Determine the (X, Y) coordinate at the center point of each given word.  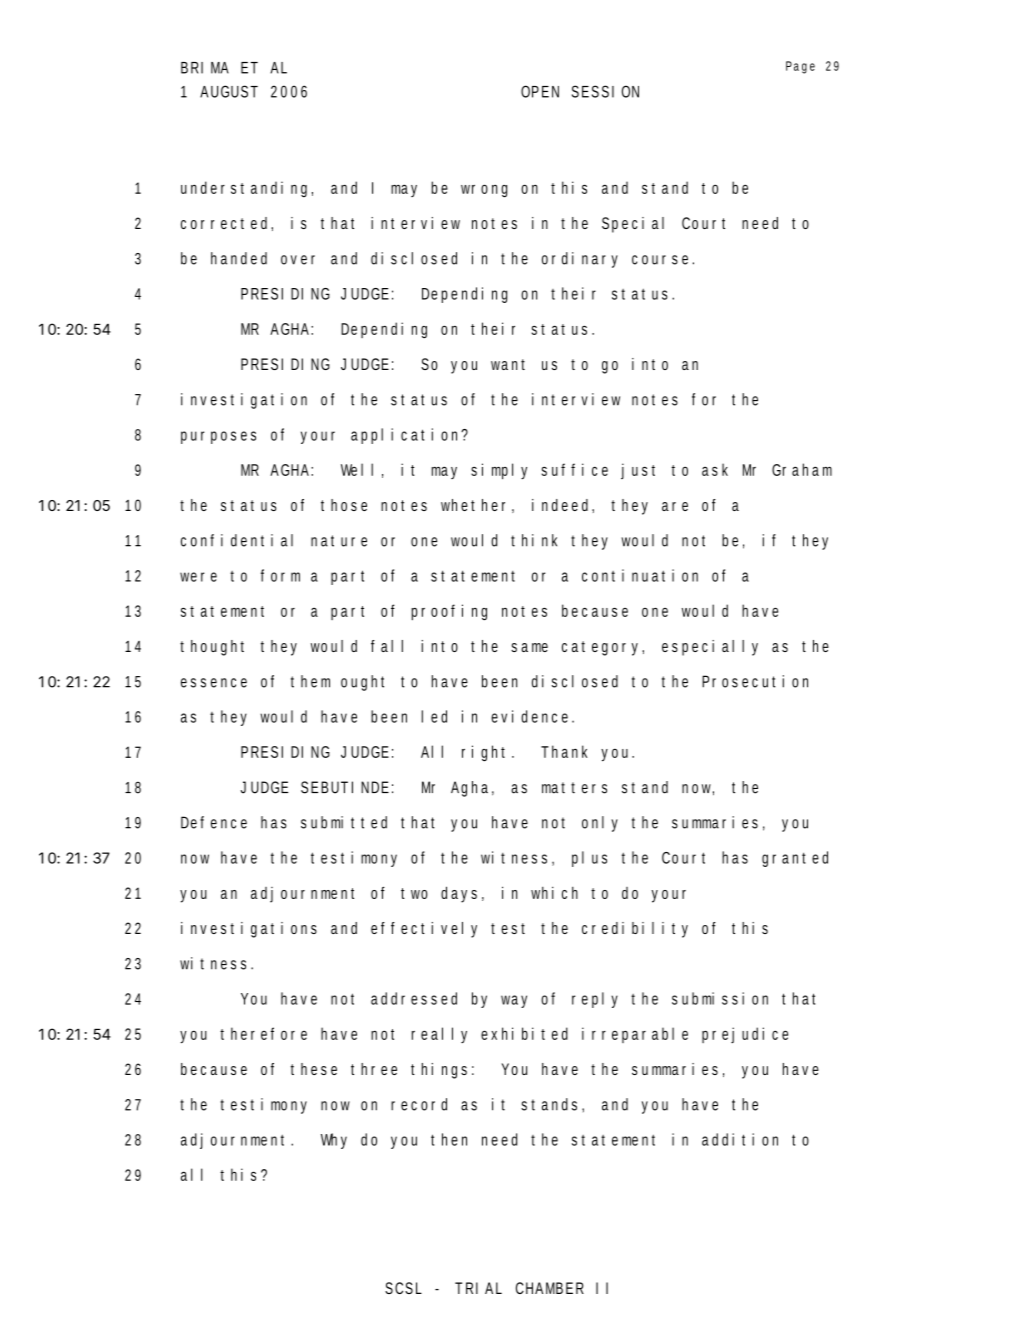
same (529, 647)
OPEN (540, 91)
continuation (640, 575)
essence (214, 683)
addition (740, 1139)
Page (800, 67)
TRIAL (478, 1288)
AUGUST (229, 91)
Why (334, 1141)
